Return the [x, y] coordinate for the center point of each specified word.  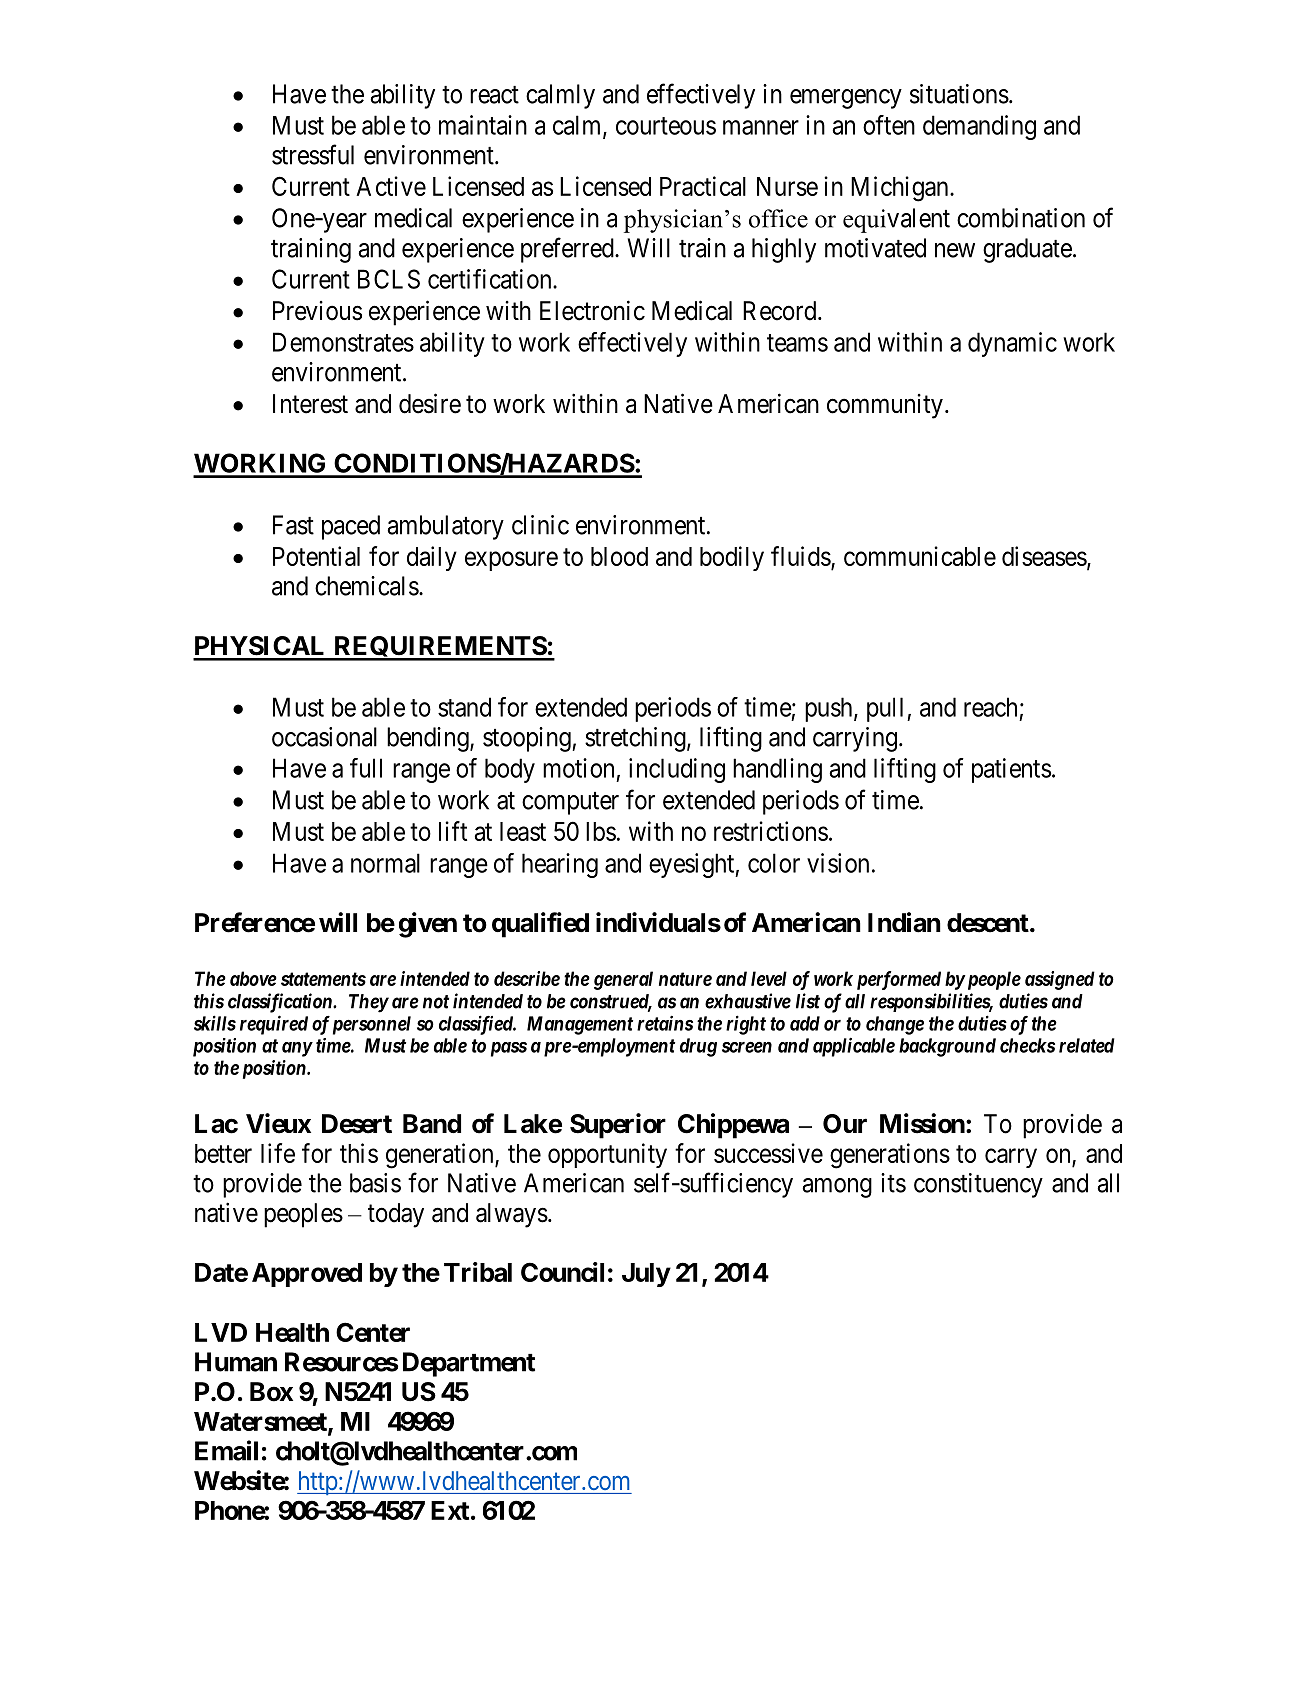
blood [619, 556]
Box [271, 1392]
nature [685, 979]
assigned [1060, 980]
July [646, 1275]
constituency [978, 1185]
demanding [979, 127]
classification [281, 1003]
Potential [316, 556]
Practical [703, 186]
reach [990, 707]
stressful [313, 154]
